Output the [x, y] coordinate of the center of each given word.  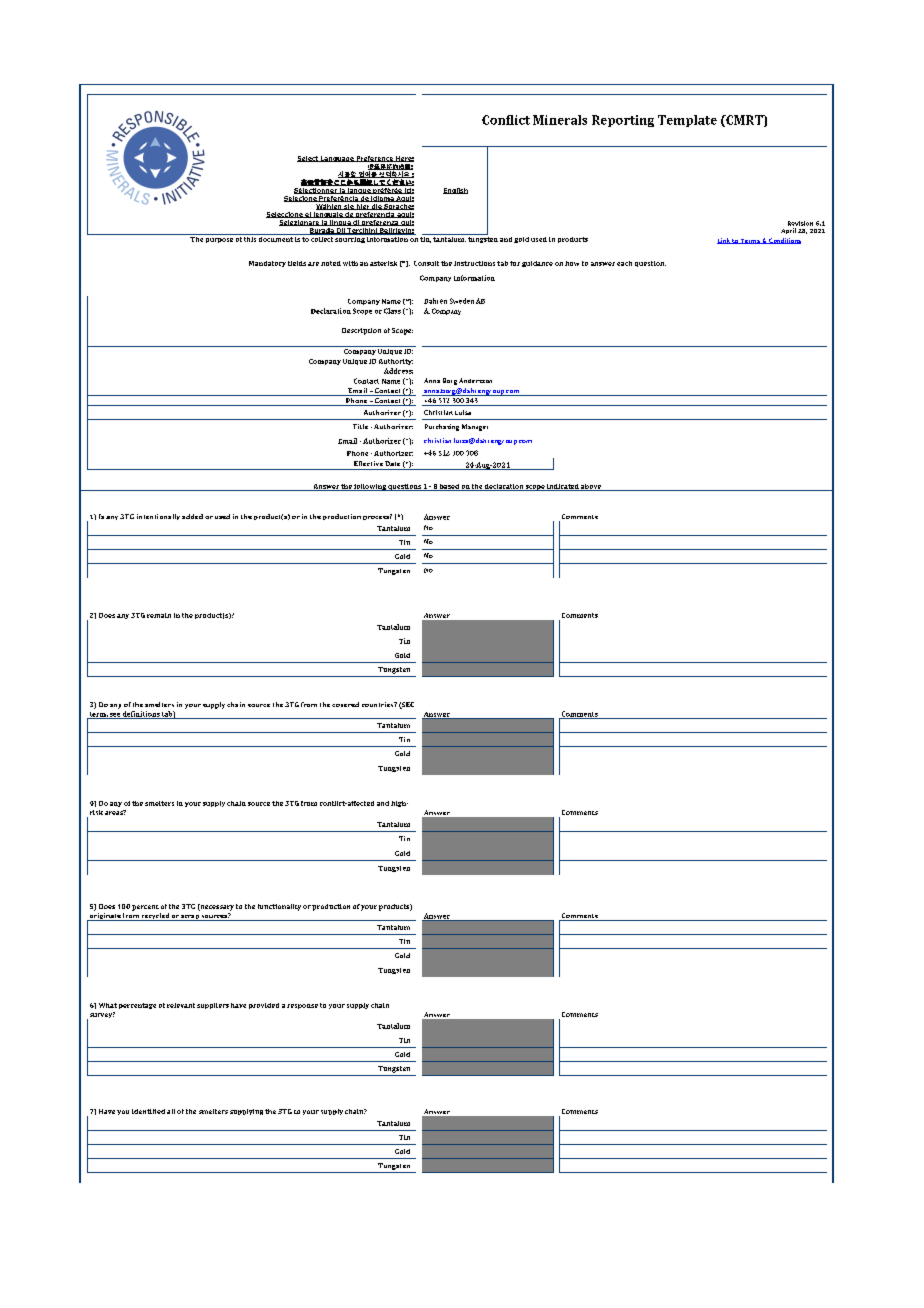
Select [308, 159]
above [591, 487]
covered [345, 704]
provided [264, 1006]
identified [148, 1111]
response [302, 1006]
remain [159, 615]
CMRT [744, 121]
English [455, 191]
